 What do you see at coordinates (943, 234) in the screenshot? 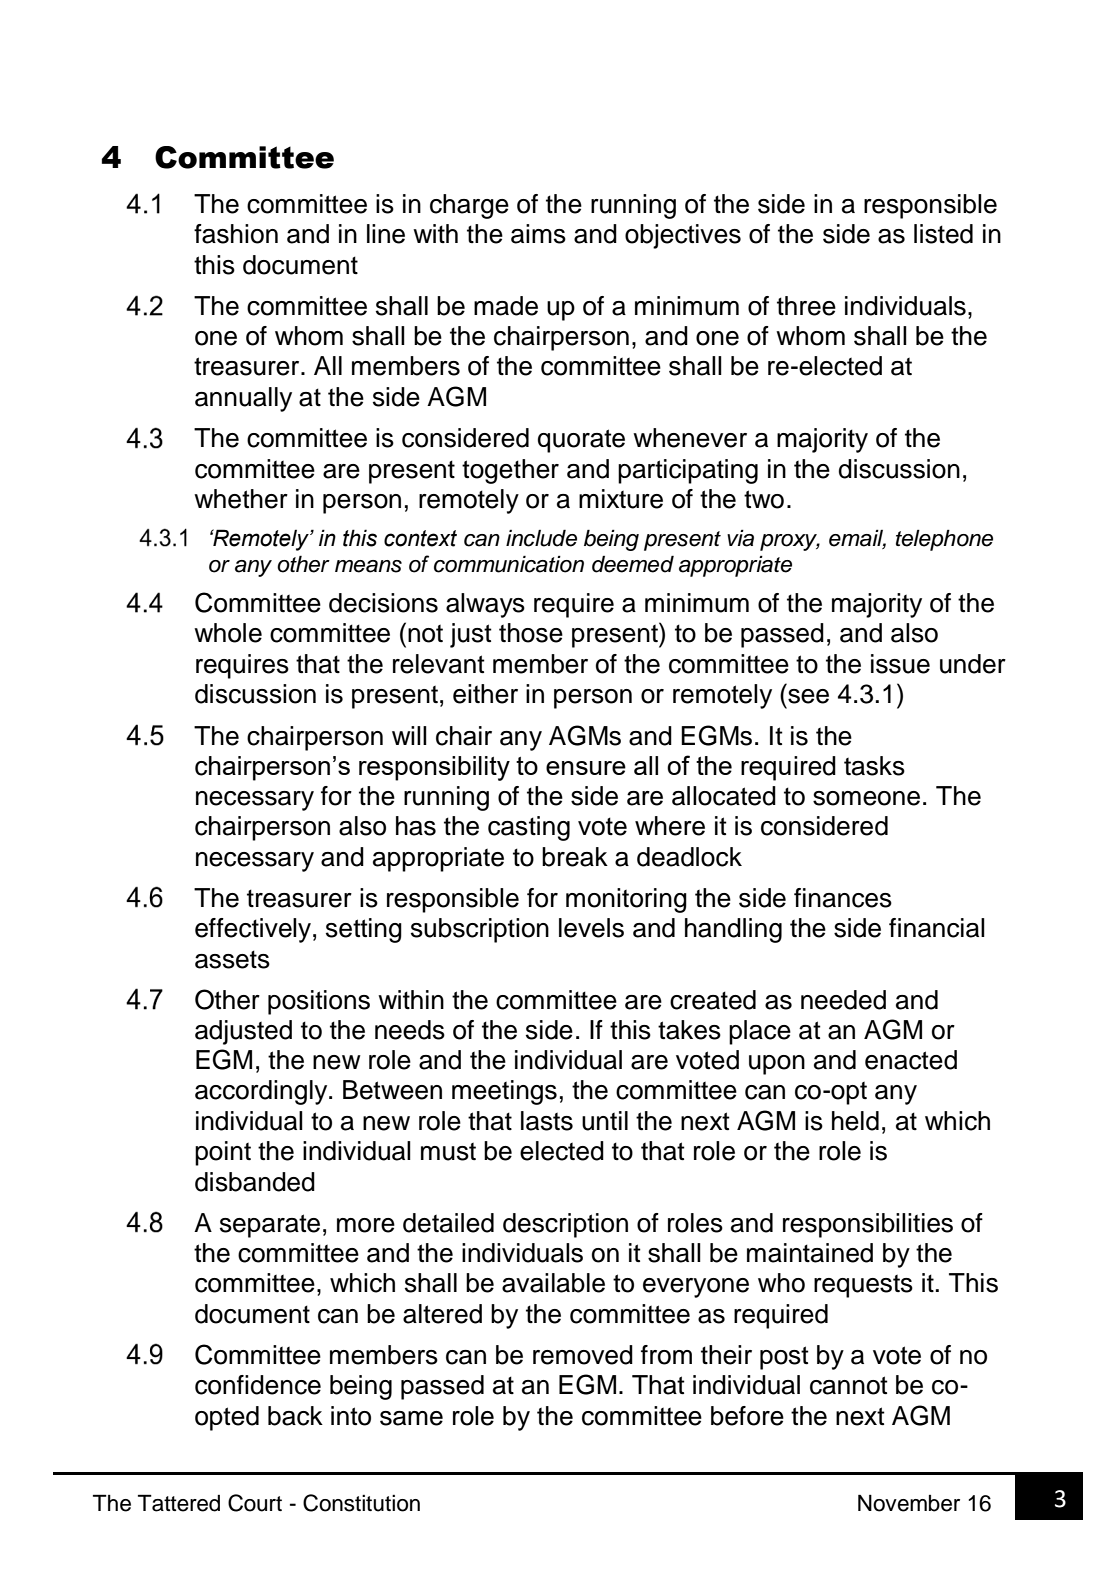
I see `listed` at bounding box center [943, 234].
